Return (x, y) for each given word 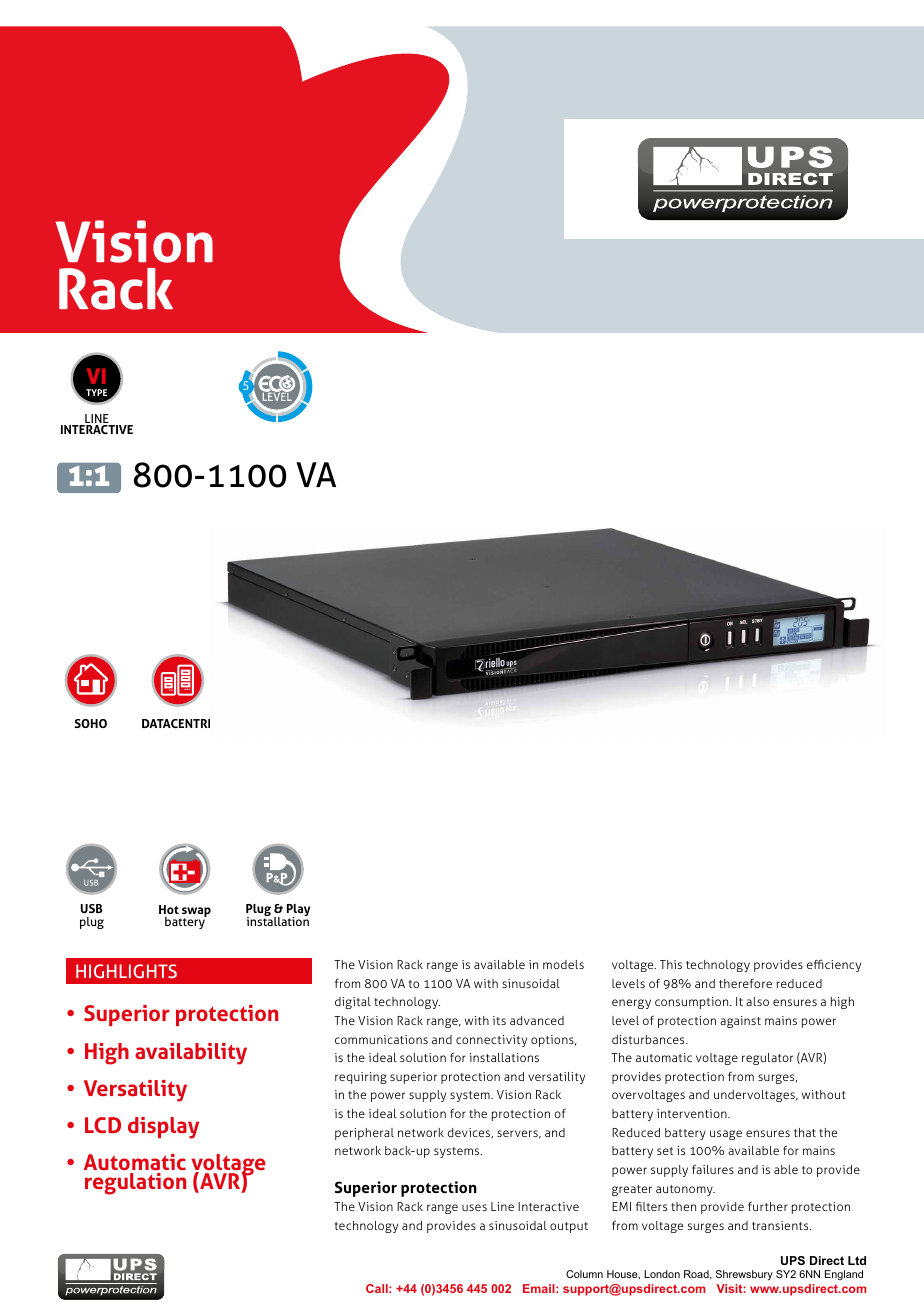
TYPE (96, 392)
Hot (169, 909)
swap (195, 913)
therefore (745, 983)
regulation (135, 1184)
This (671, 964)
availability (191, 1054)
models (563, 964)
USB (92, 908)
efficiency (834, 965)
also (757, 1001)
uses (474, 1207)
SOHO (90, 723)
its (499, 1020)
